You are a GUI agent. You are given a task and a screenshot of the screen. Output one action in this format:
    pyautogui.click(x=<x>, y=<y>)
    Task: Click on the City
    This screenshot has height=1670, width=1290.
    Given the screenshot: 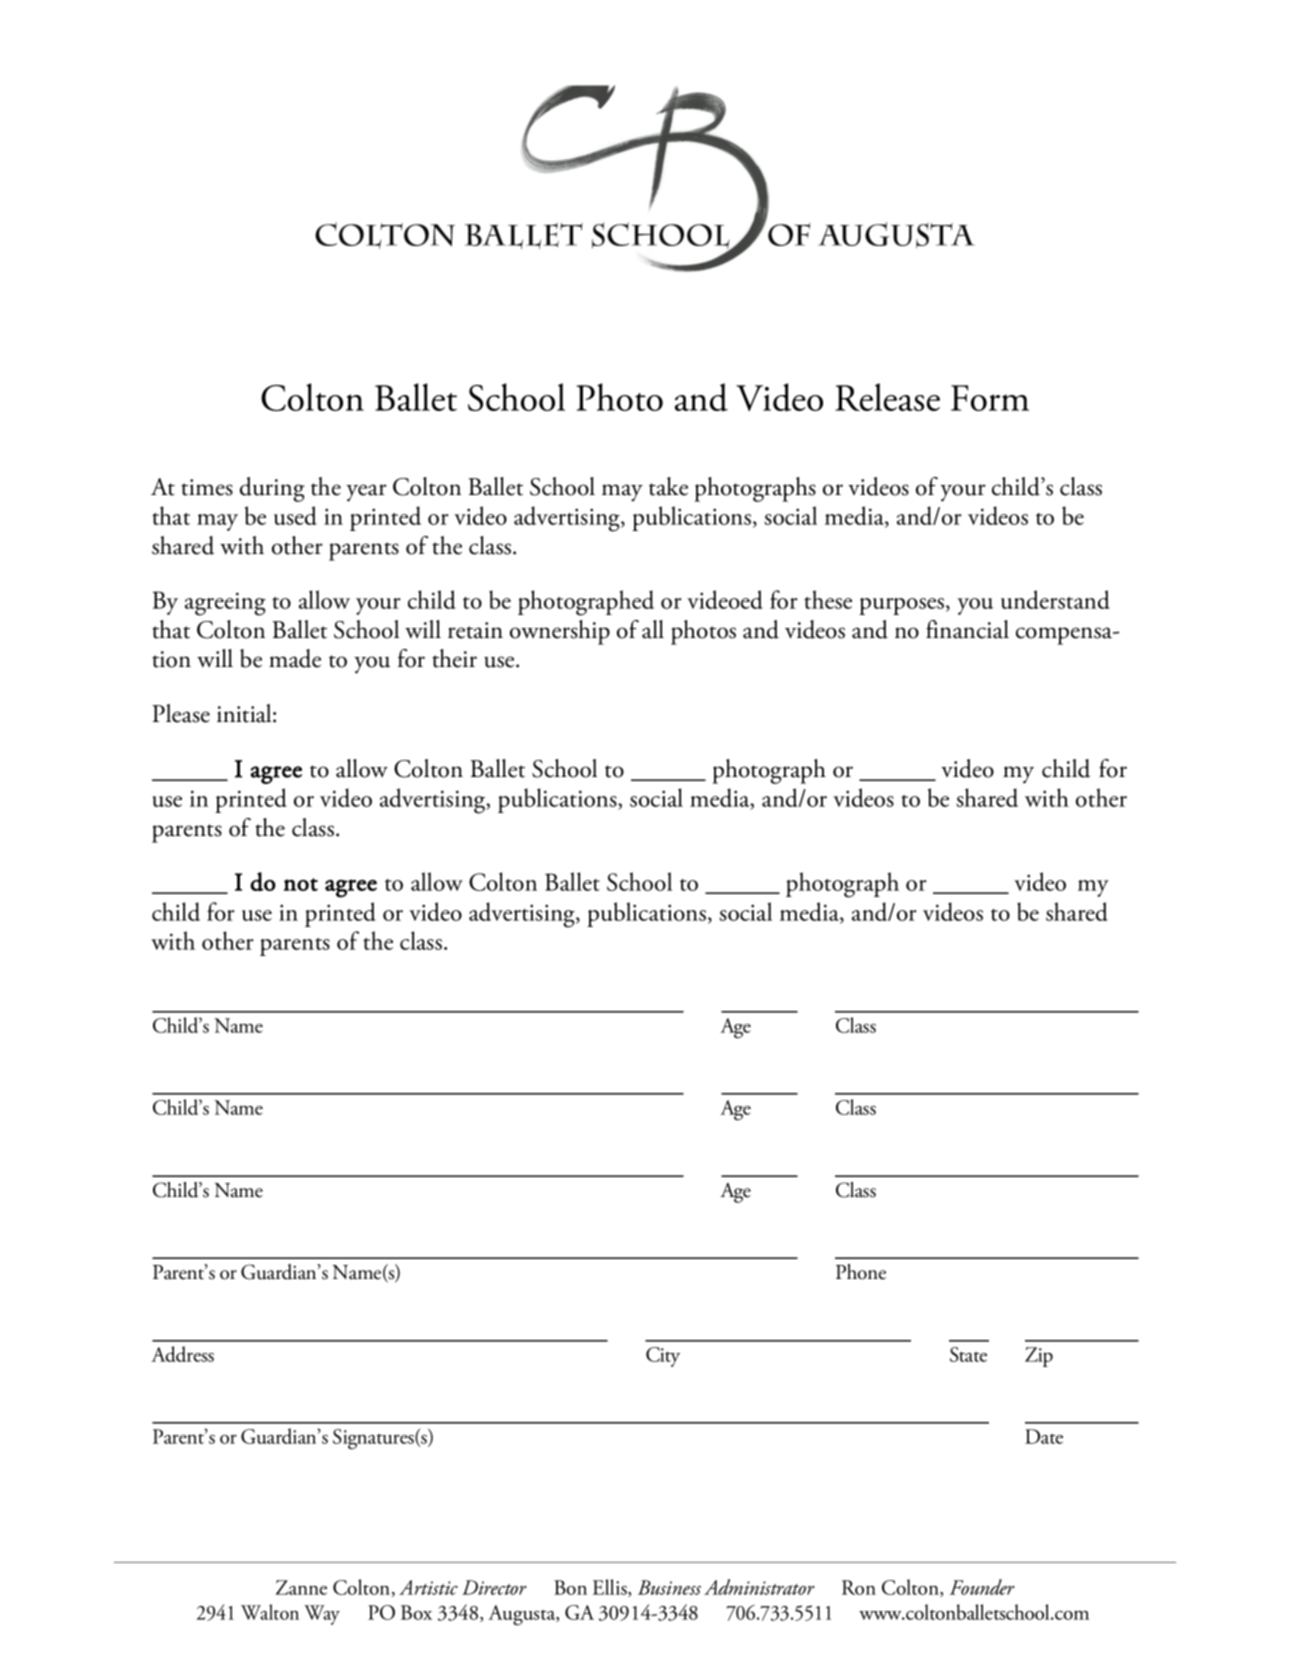 What is the action you would take?
    pyautogui.click(x=663, y=1357)
